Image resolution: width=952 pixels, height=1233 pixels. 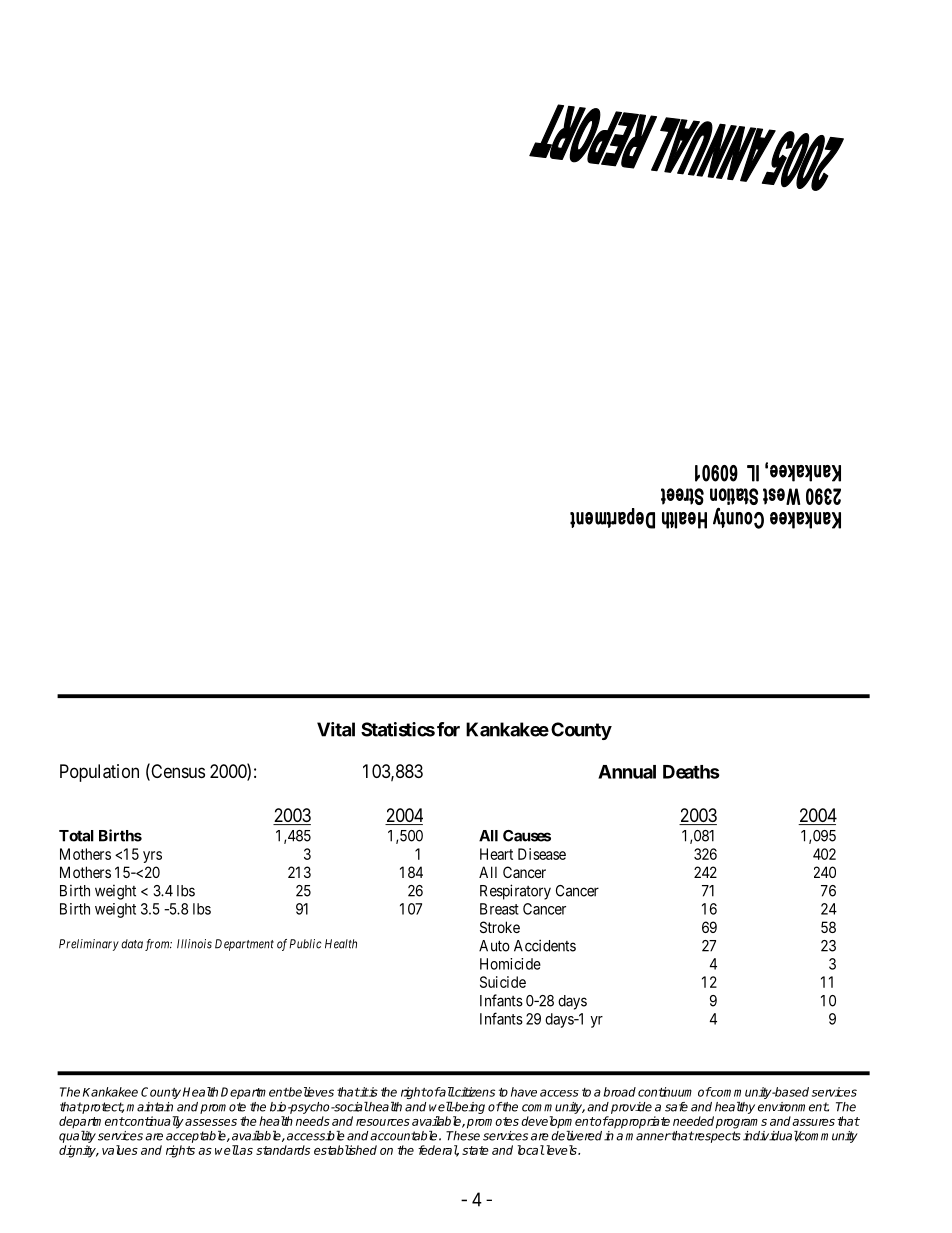 I want to click on Illinois, so click(x=194, y=944).
